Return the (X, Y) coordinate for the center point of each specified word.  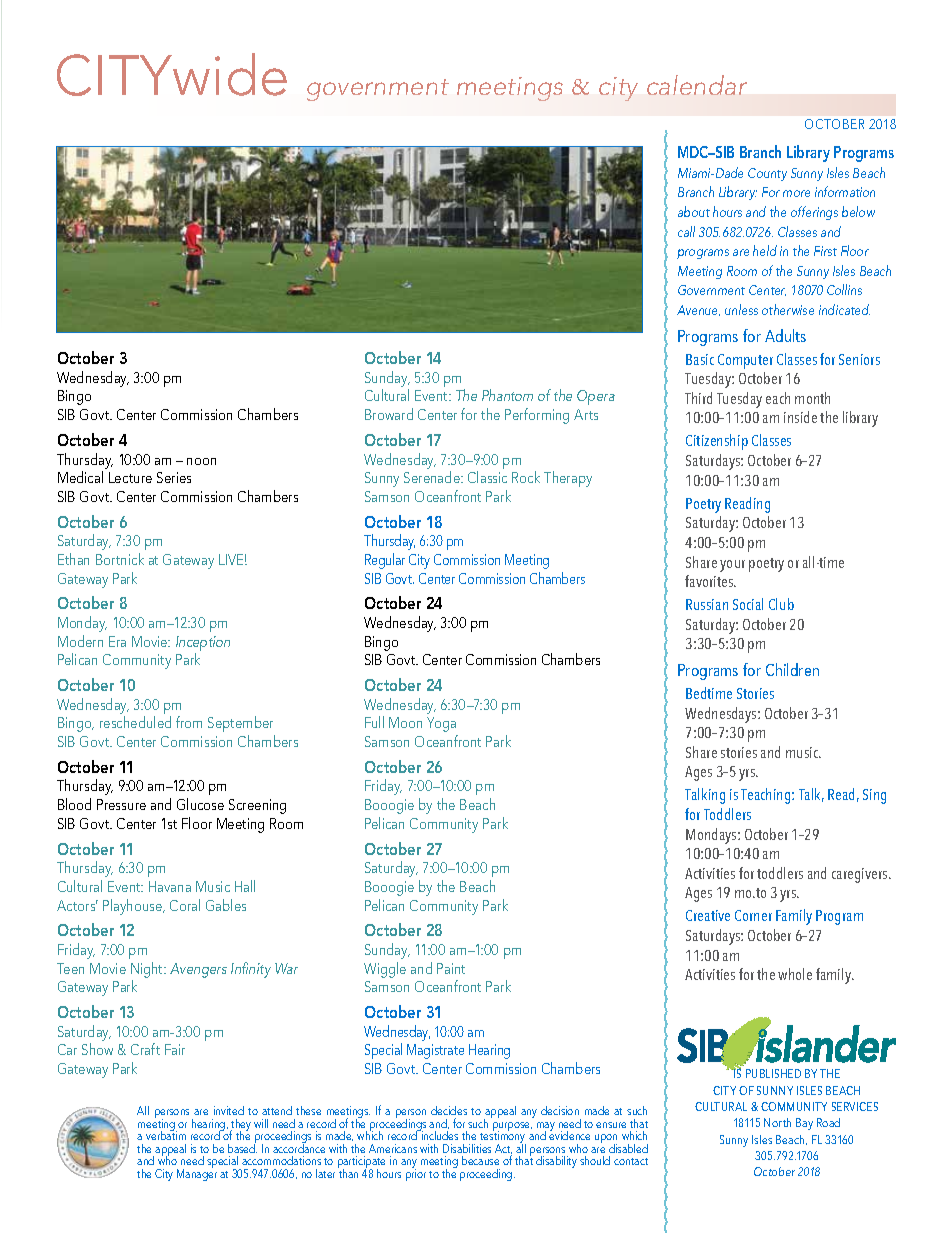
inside (800, 417)
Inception (203, 643)
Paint (451, 968)
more (796, 193)
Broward (389, 414)
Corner (753, 915)
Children (792, 669)
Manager (197, 1174)
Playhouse (134, 907)
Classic (487, 477)
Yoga (441, 724)
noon (201, 461)
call (686, 231)
